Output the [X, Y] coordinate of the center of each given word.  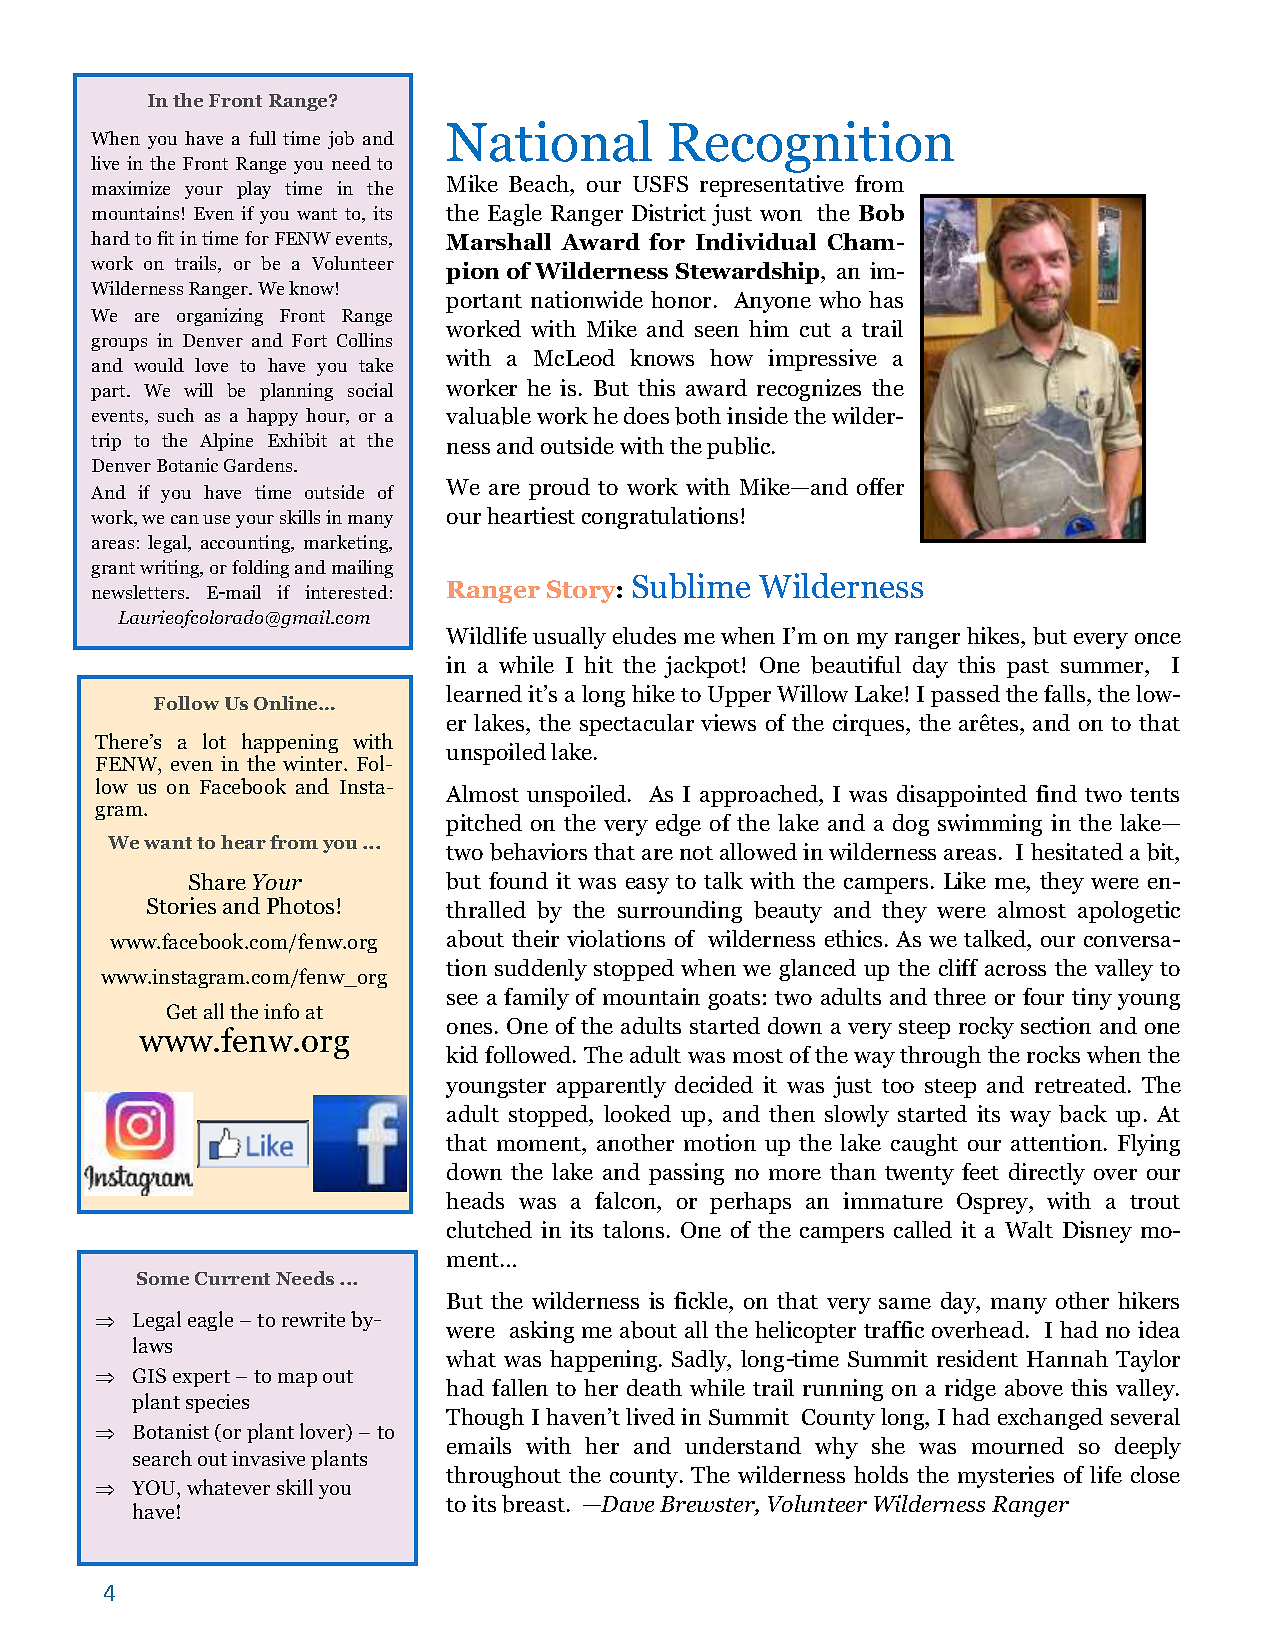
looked [637, 1113]
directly [1047, 1174]
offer [880, 486]
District [669, 212]
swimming [990, 825]
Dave [626, 1504]
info [281, 1011]
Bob [881, 212]
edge [678, 825]
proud [559, 489]
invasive [268, 1458]
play [254, 190]
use [216, 519]
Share [217, 881]
